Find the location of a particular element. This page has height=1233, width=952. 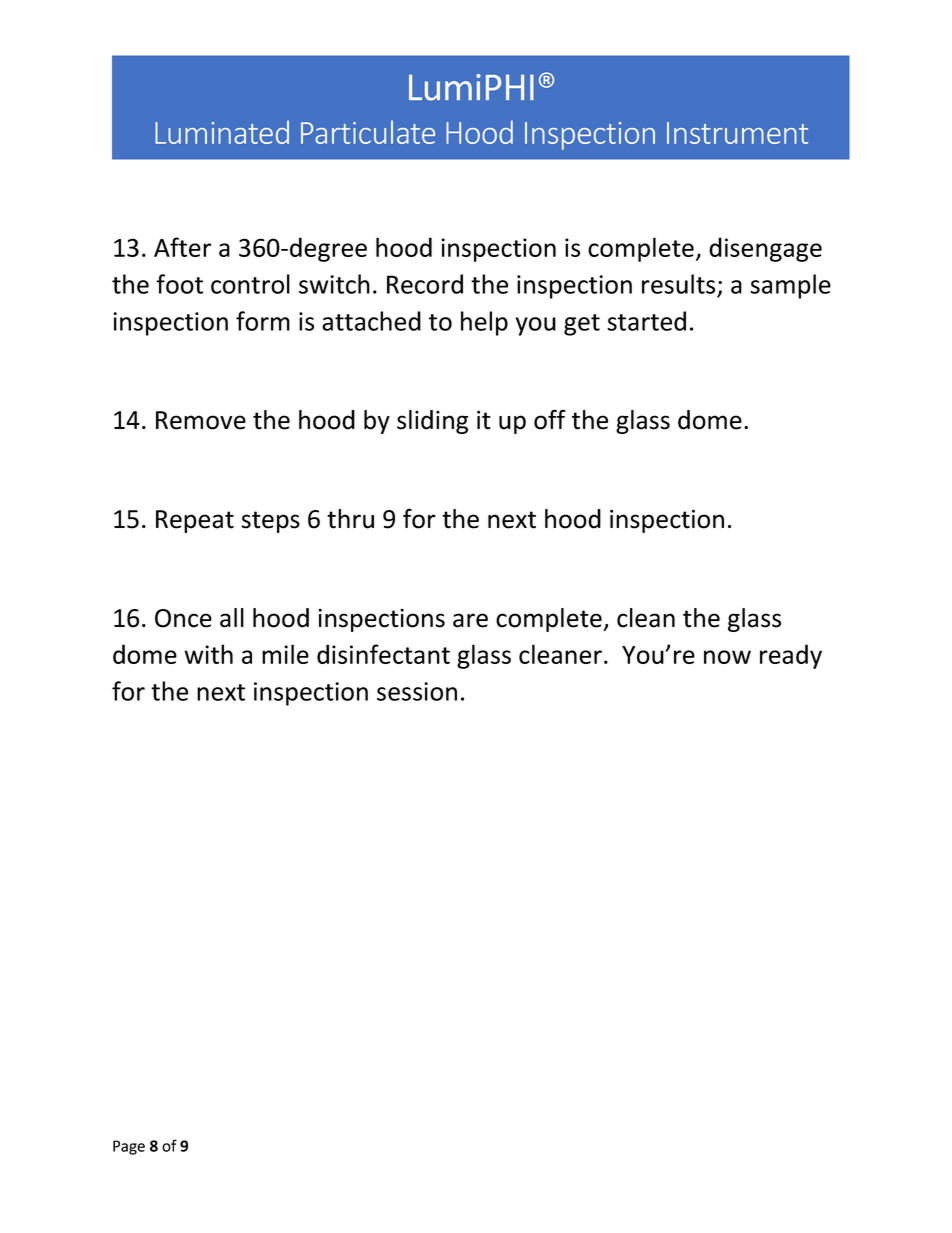

Particulate is located at coordinates (368, 132).
